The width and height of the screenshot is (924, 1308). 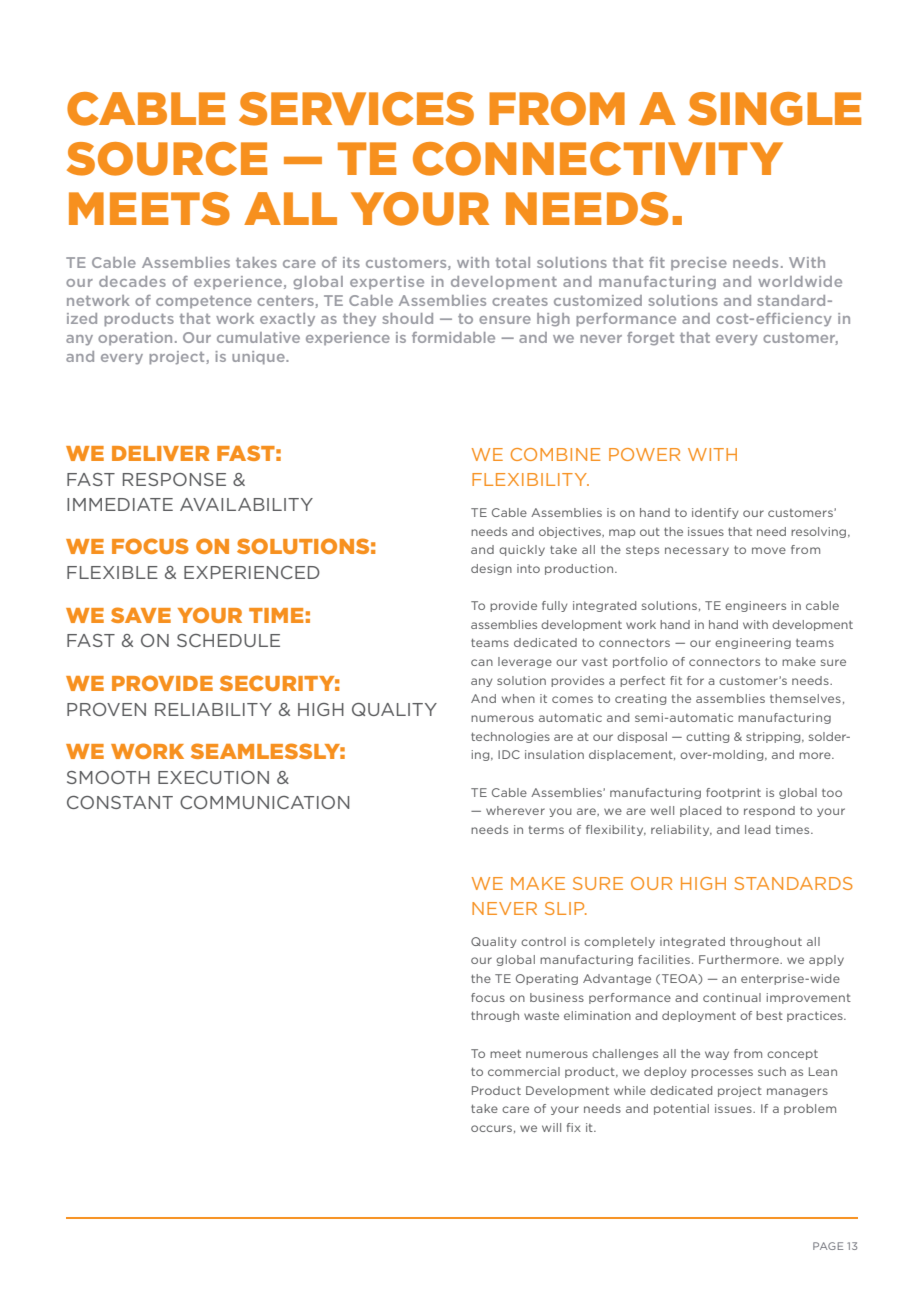 I want to click on SERVICES, so click(x=356, y=109).
